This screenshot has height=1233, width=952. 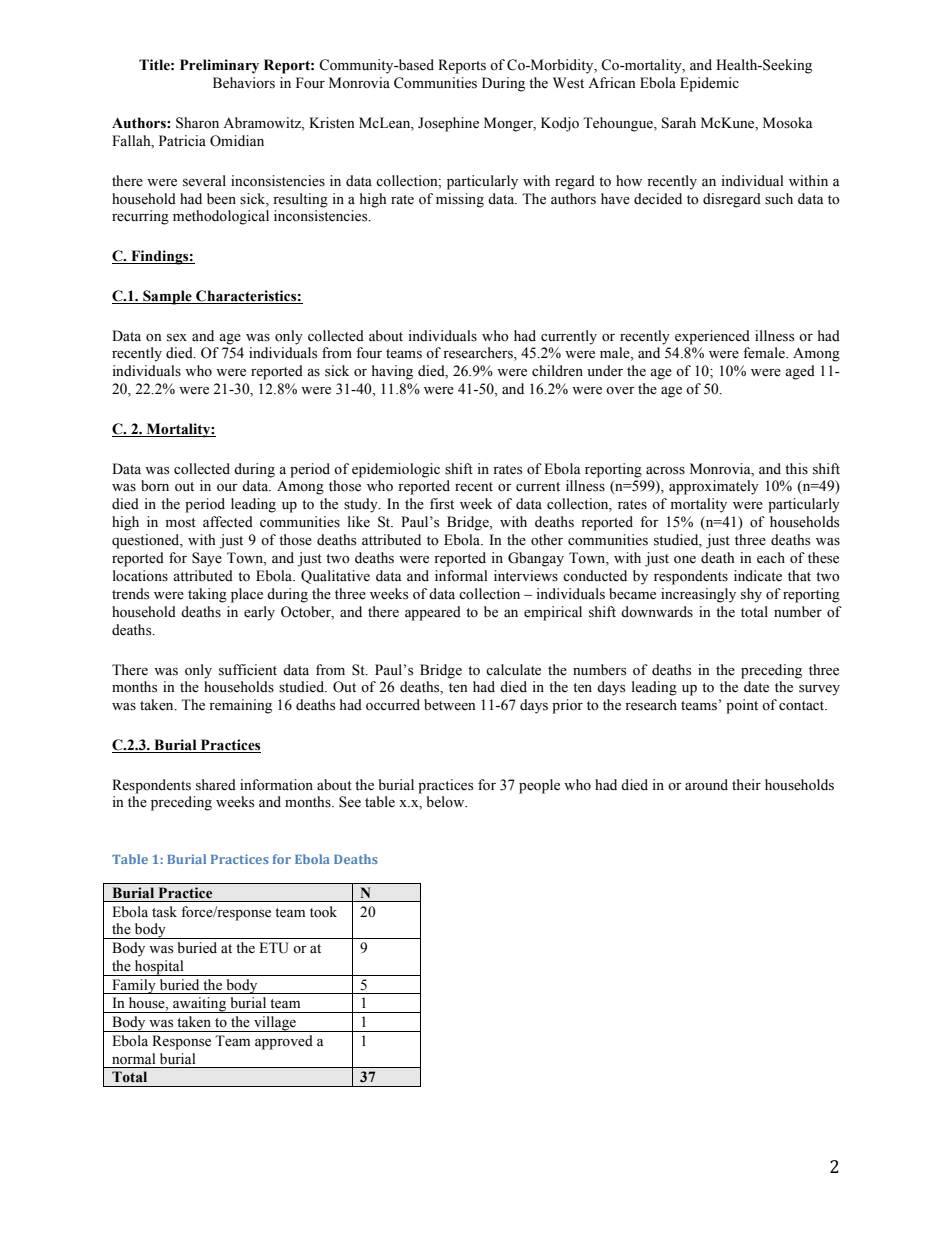 I want to click on indicate, so click(x=758, y=576).
